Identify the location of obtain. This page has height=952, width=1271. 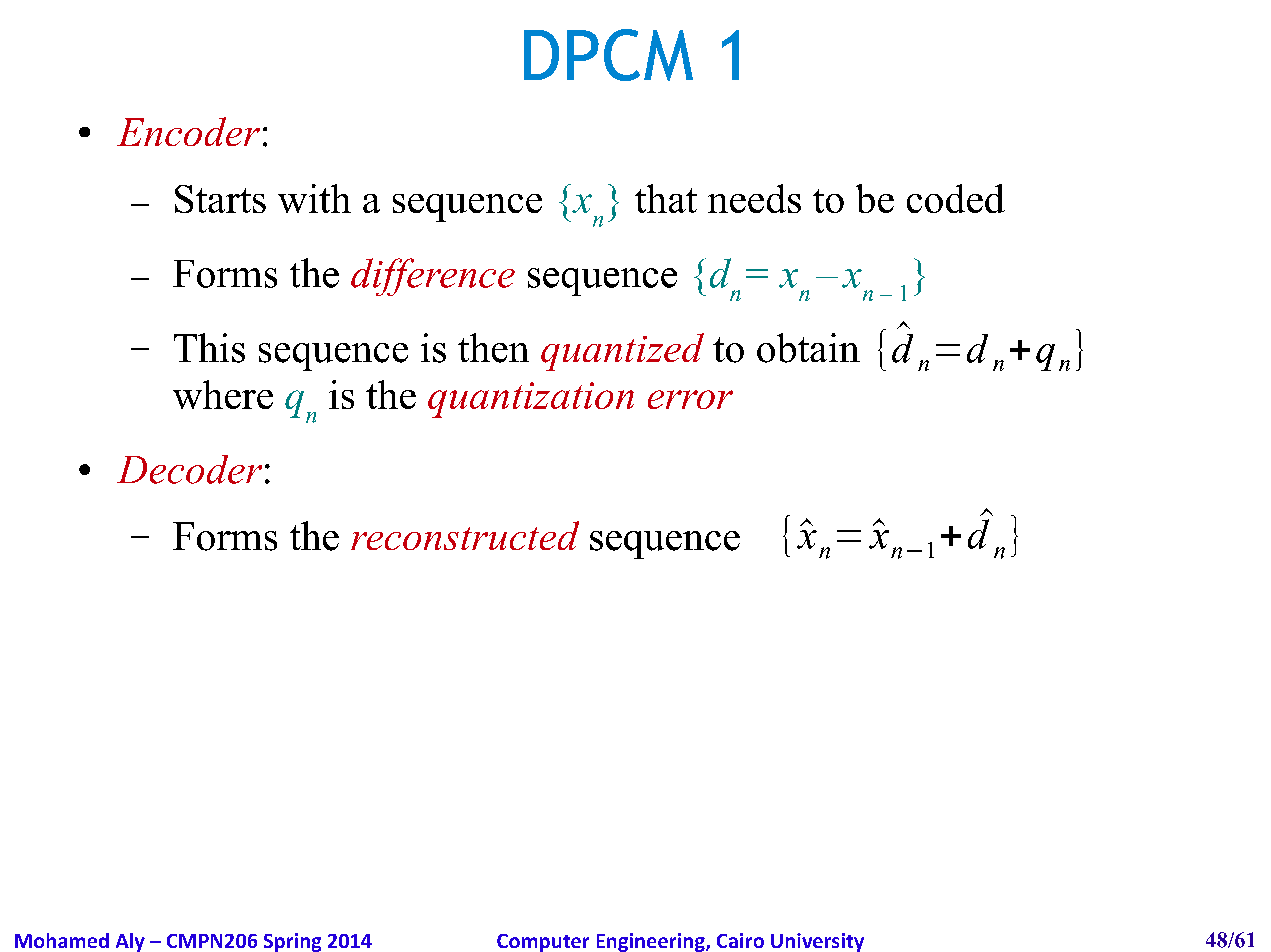
(808, 348).
